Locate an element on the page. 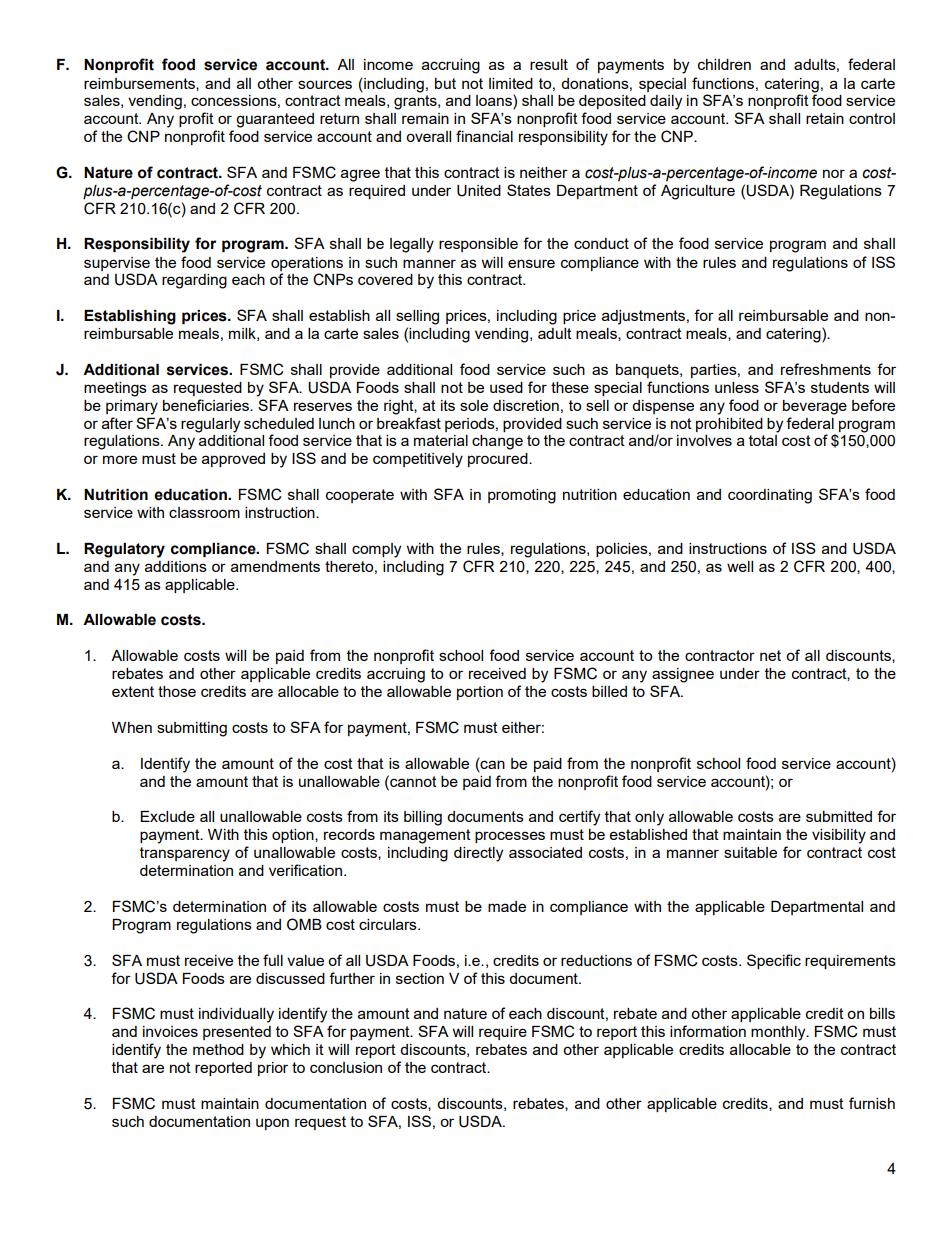 Image resolution: width=952 pixels, height=1233 pixels. beneficiaries is located at coordinates (207, 405).
